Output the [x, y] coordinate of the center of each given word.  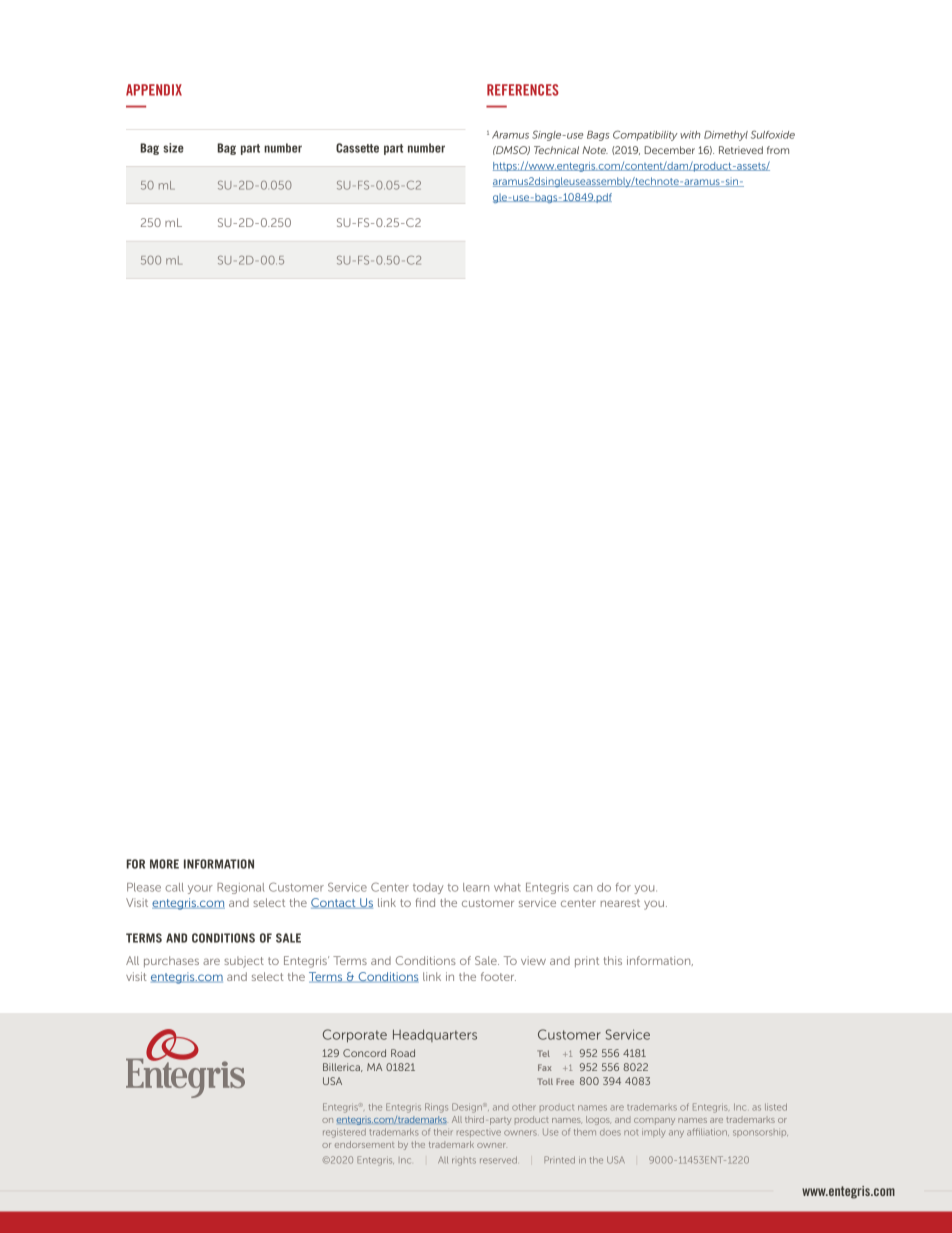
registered [344, 1133]
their [443, 1132]
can [582, 888]
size [173, 148]
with [690, 135]
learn [476, 887]
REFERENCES [523, 90]
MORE [164, 864]
